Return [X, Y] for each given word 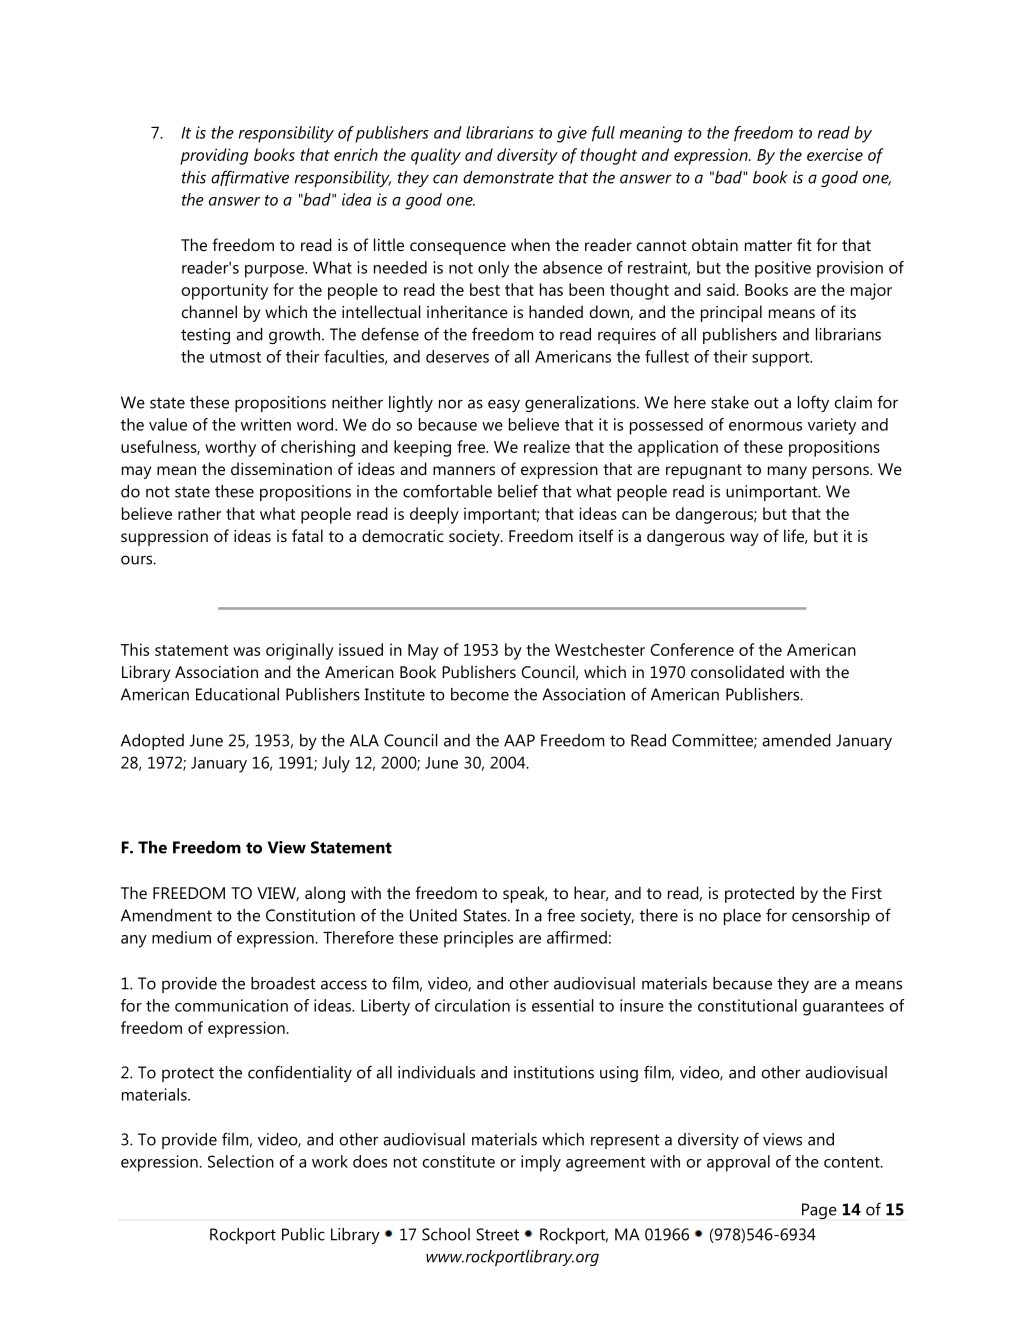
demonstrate [508, 177]
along [325, 894]
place [742, 917]
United [433, 915]
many [787, 472]
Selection [241, 1161]
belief [518, 491]
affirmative [250, 178]
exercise [835, 154]
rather [199, 513]
